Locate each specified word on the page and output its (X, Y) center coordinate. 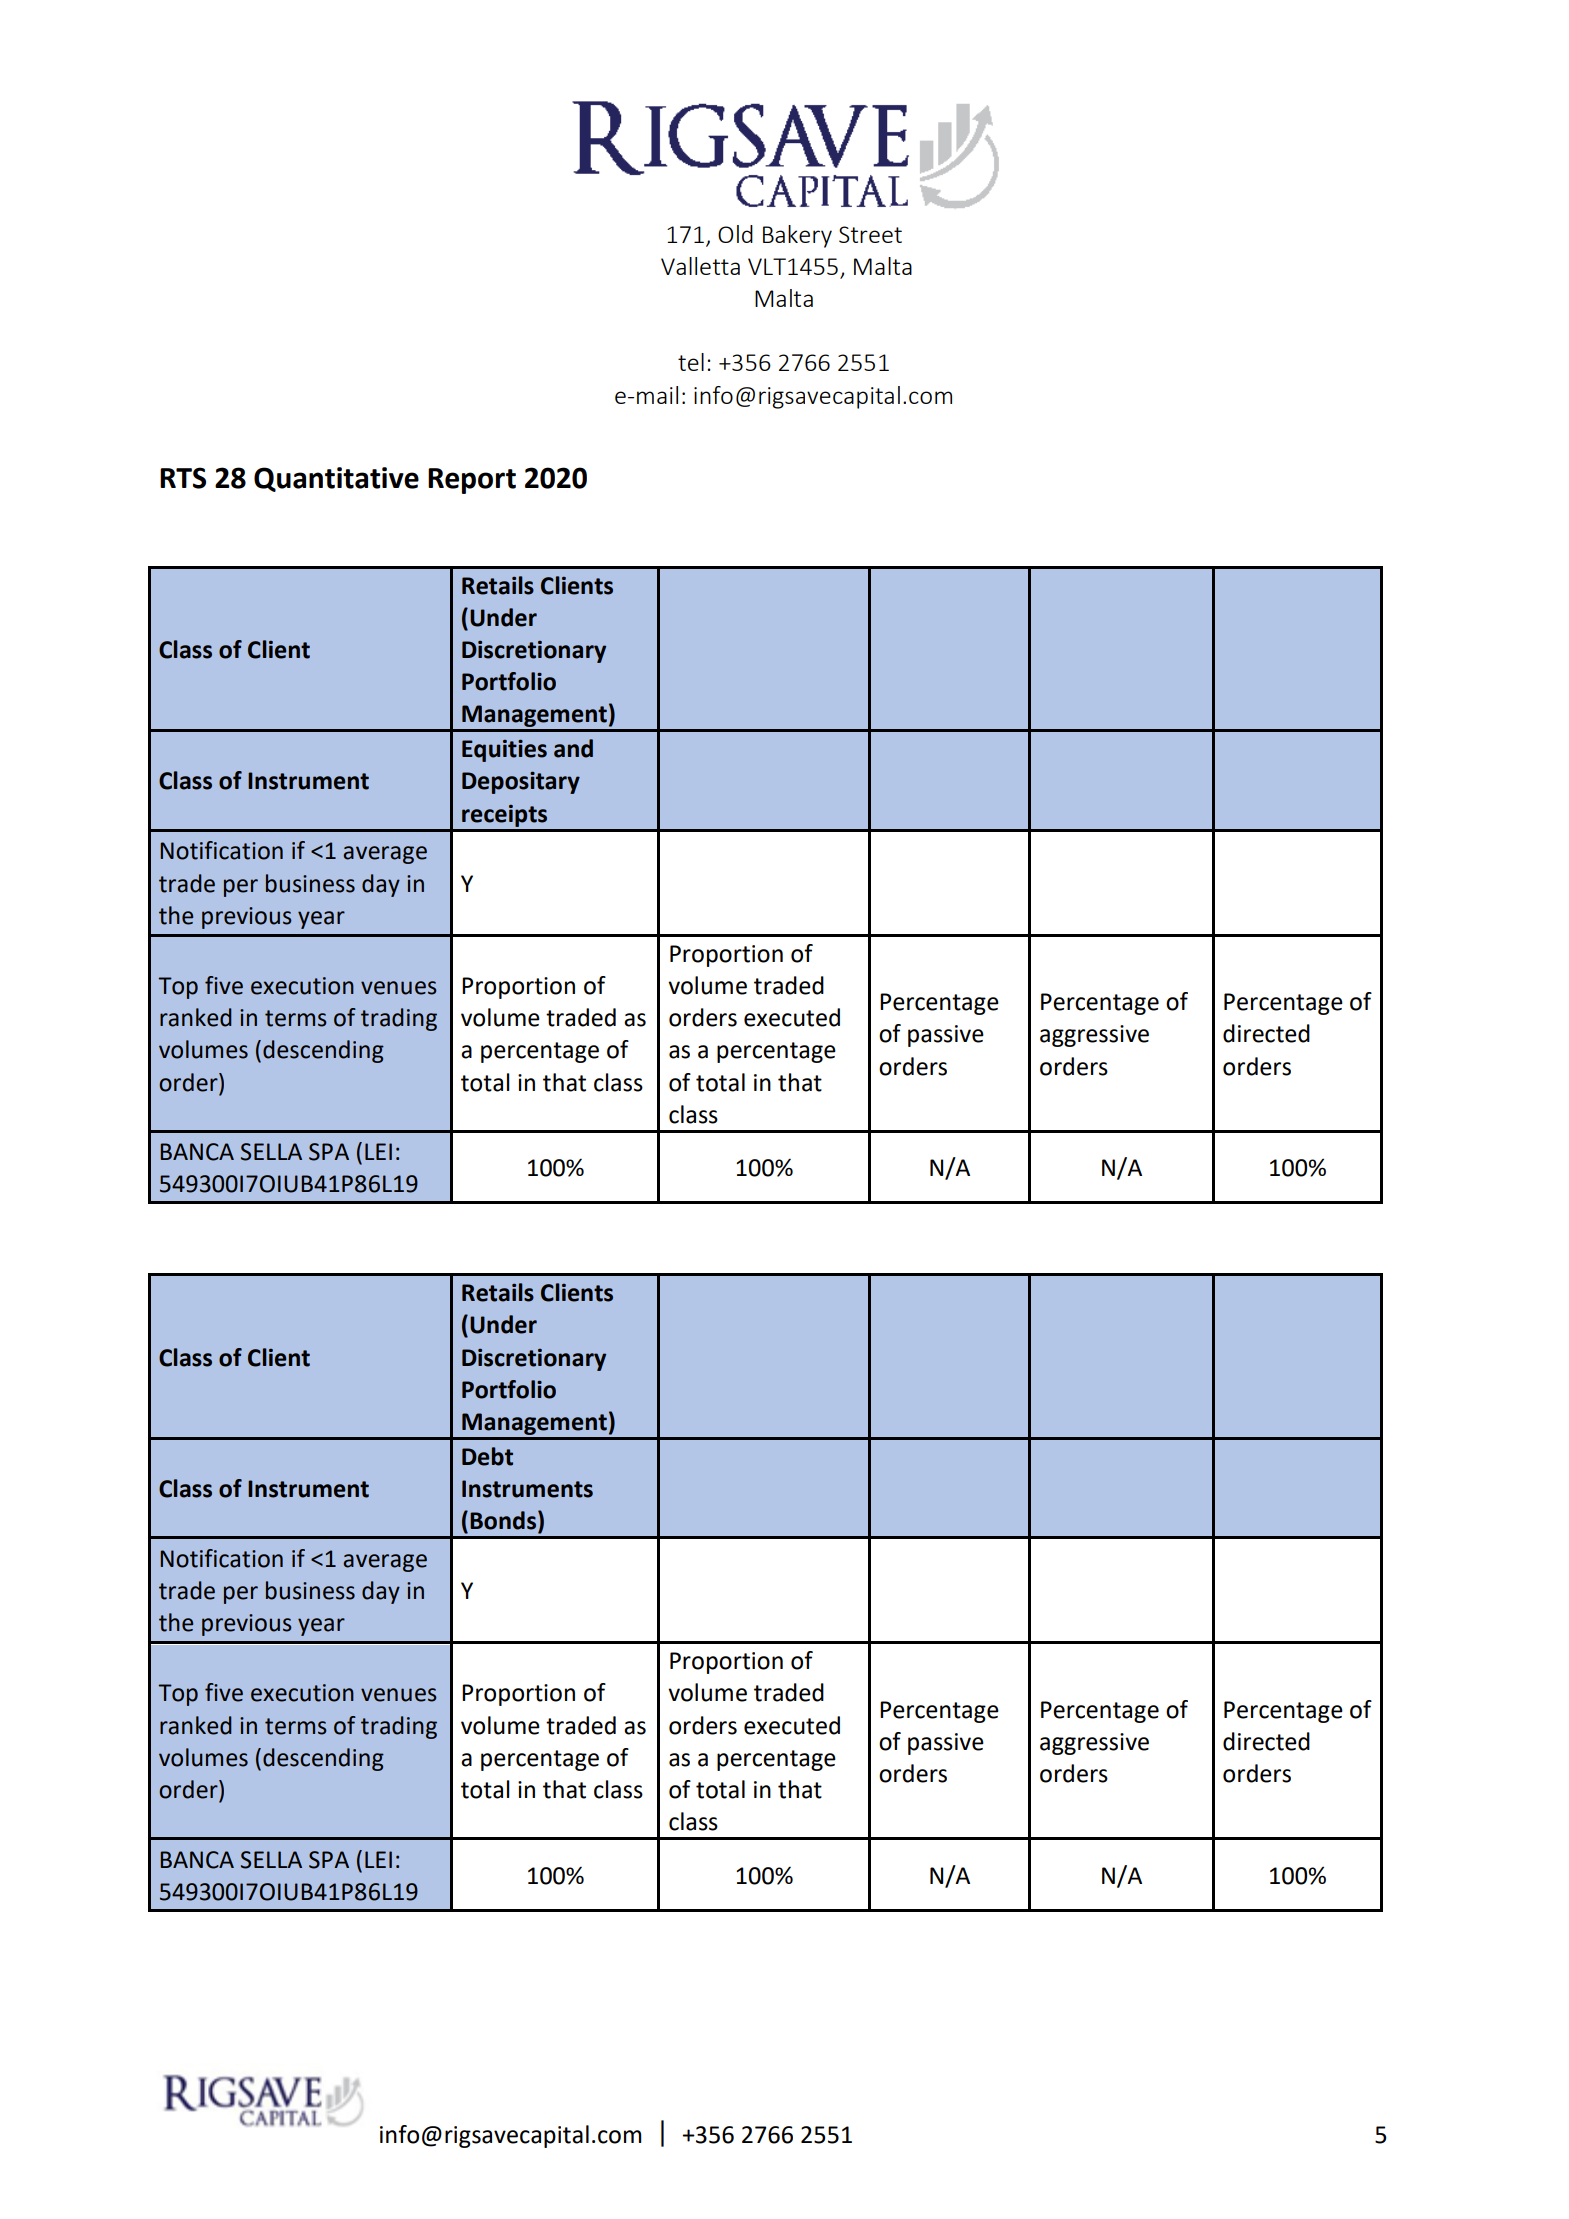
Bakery (797, 236)
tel (691, 362)
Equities (504, 750)
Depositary (521, 782)
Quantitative (336, 479)
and (573, 748)
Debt (487, 1456)
